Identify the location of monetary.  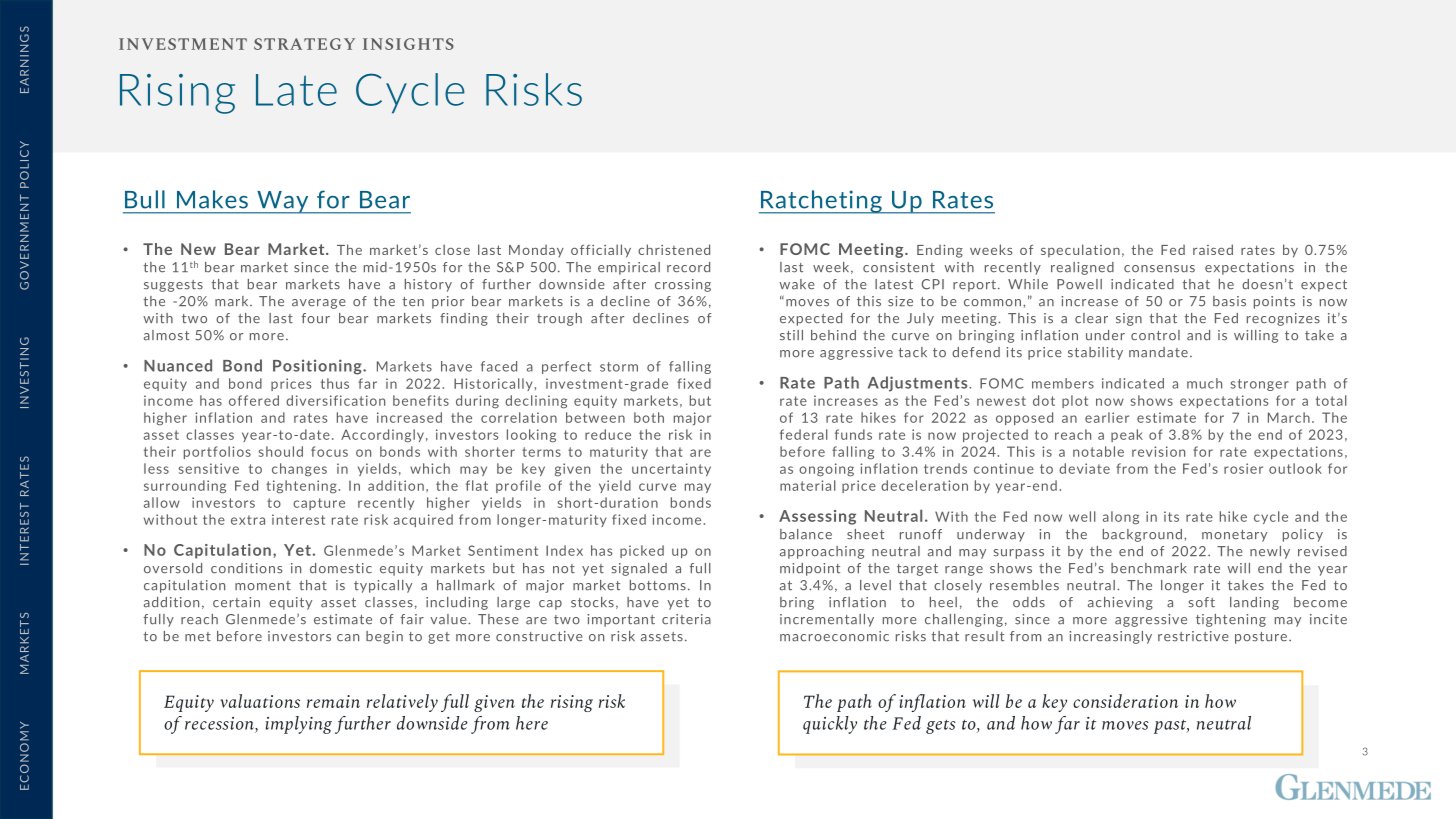
(1234, 536).
